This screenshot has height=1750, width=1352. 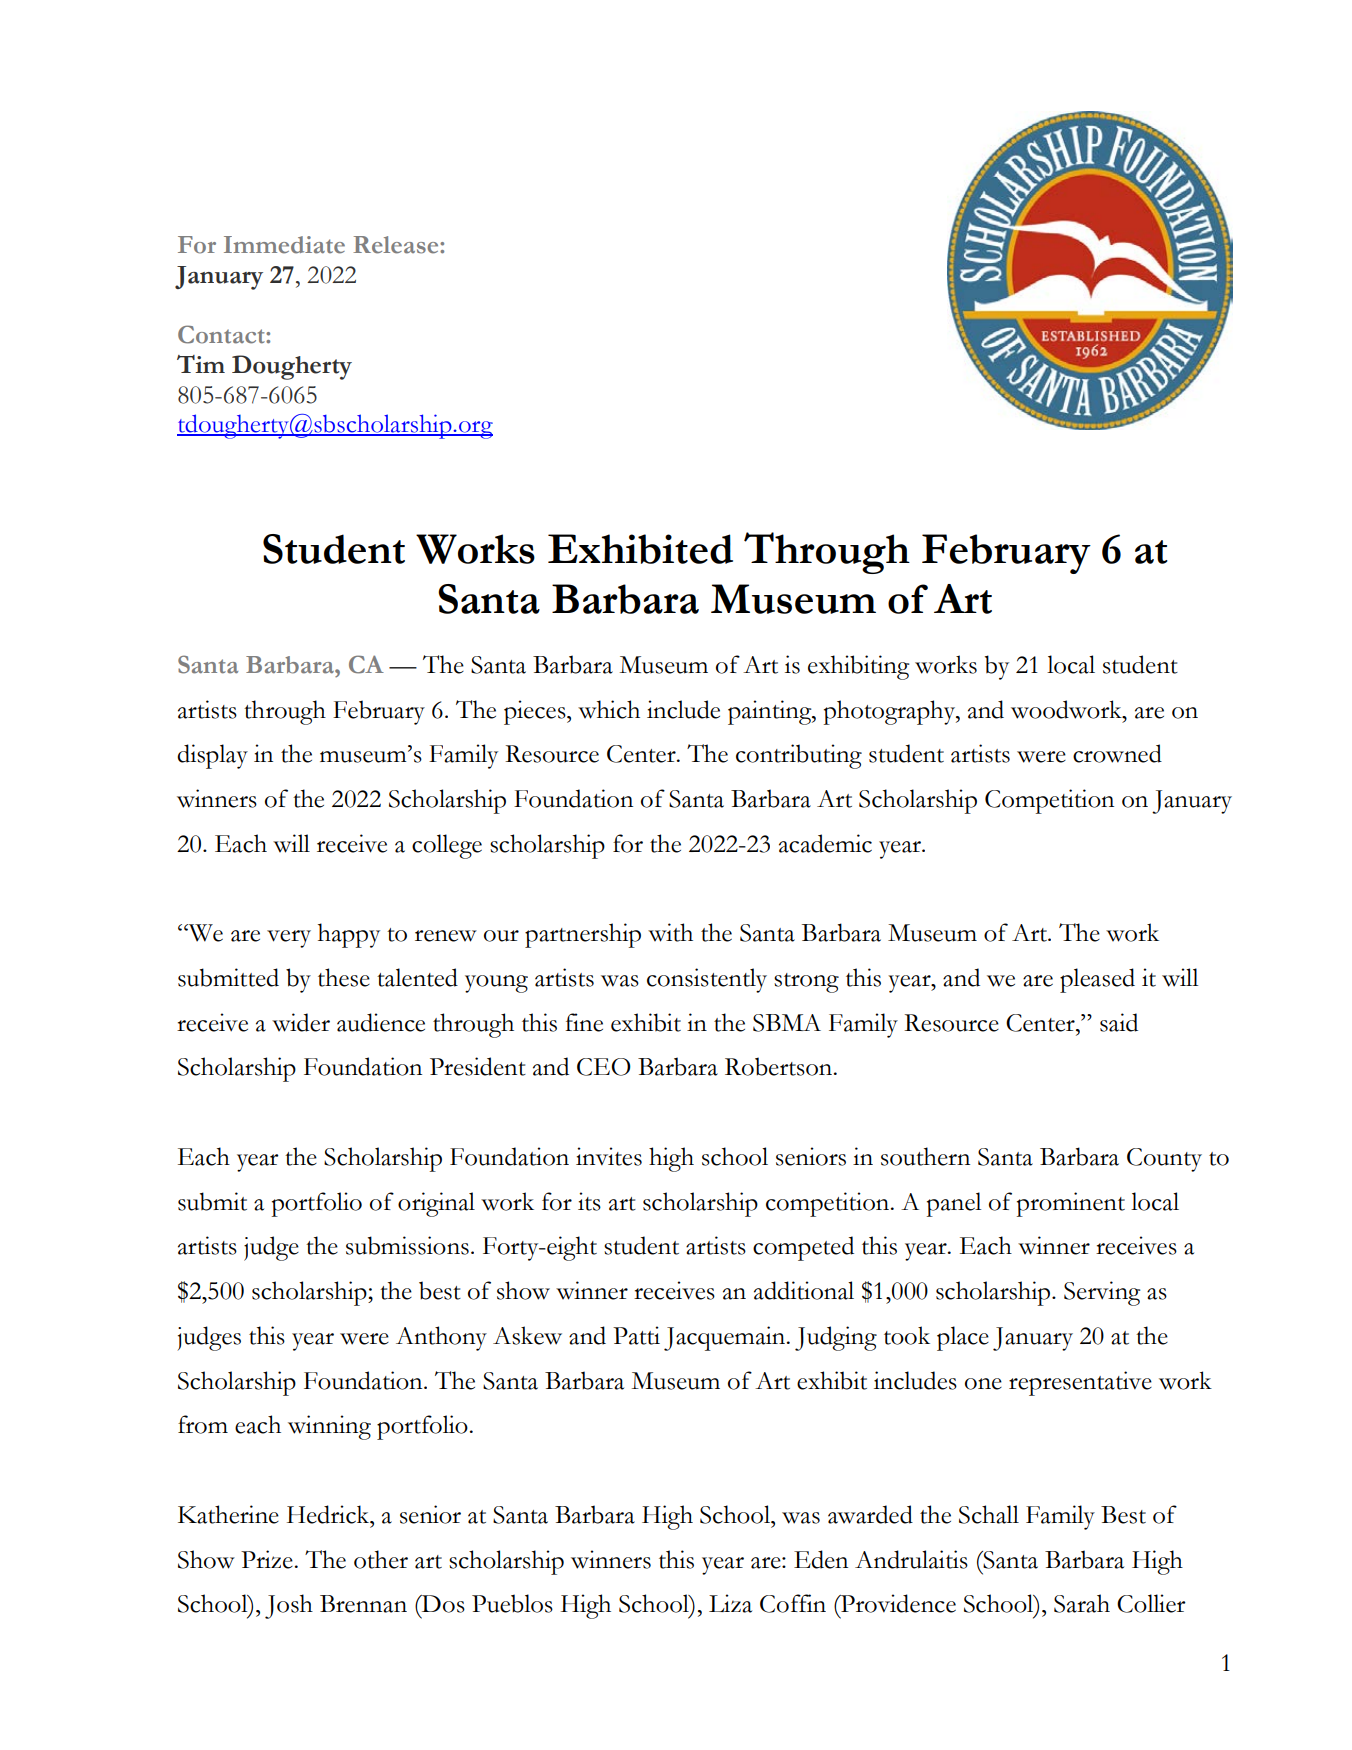 What do you see at coordinates (284, 245) in the screenshot?
I see `Immediate` at bounding box center [284, 245].
